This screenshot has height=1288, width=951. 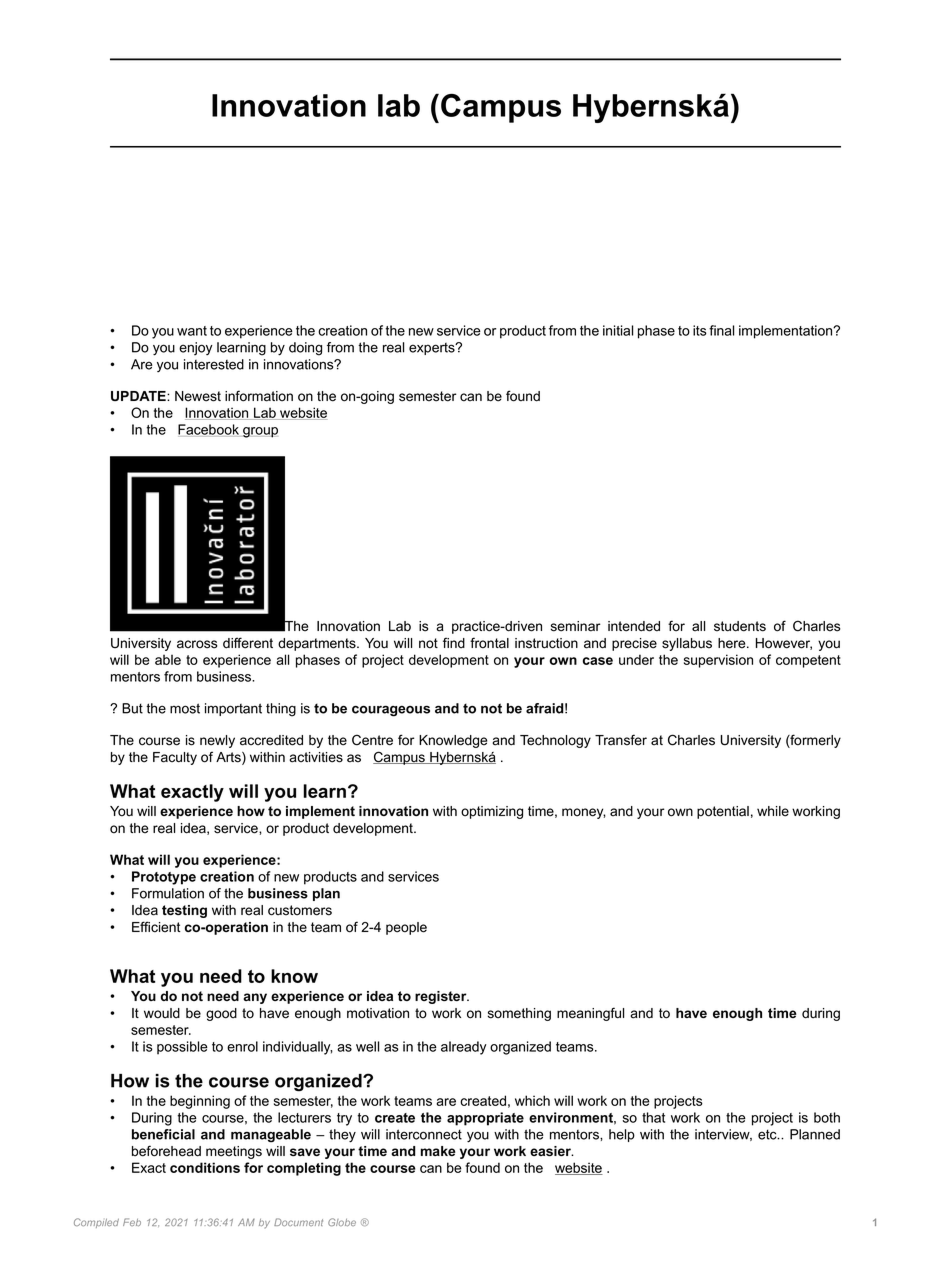 I want to click on make, so click(x=438, y=1151).
